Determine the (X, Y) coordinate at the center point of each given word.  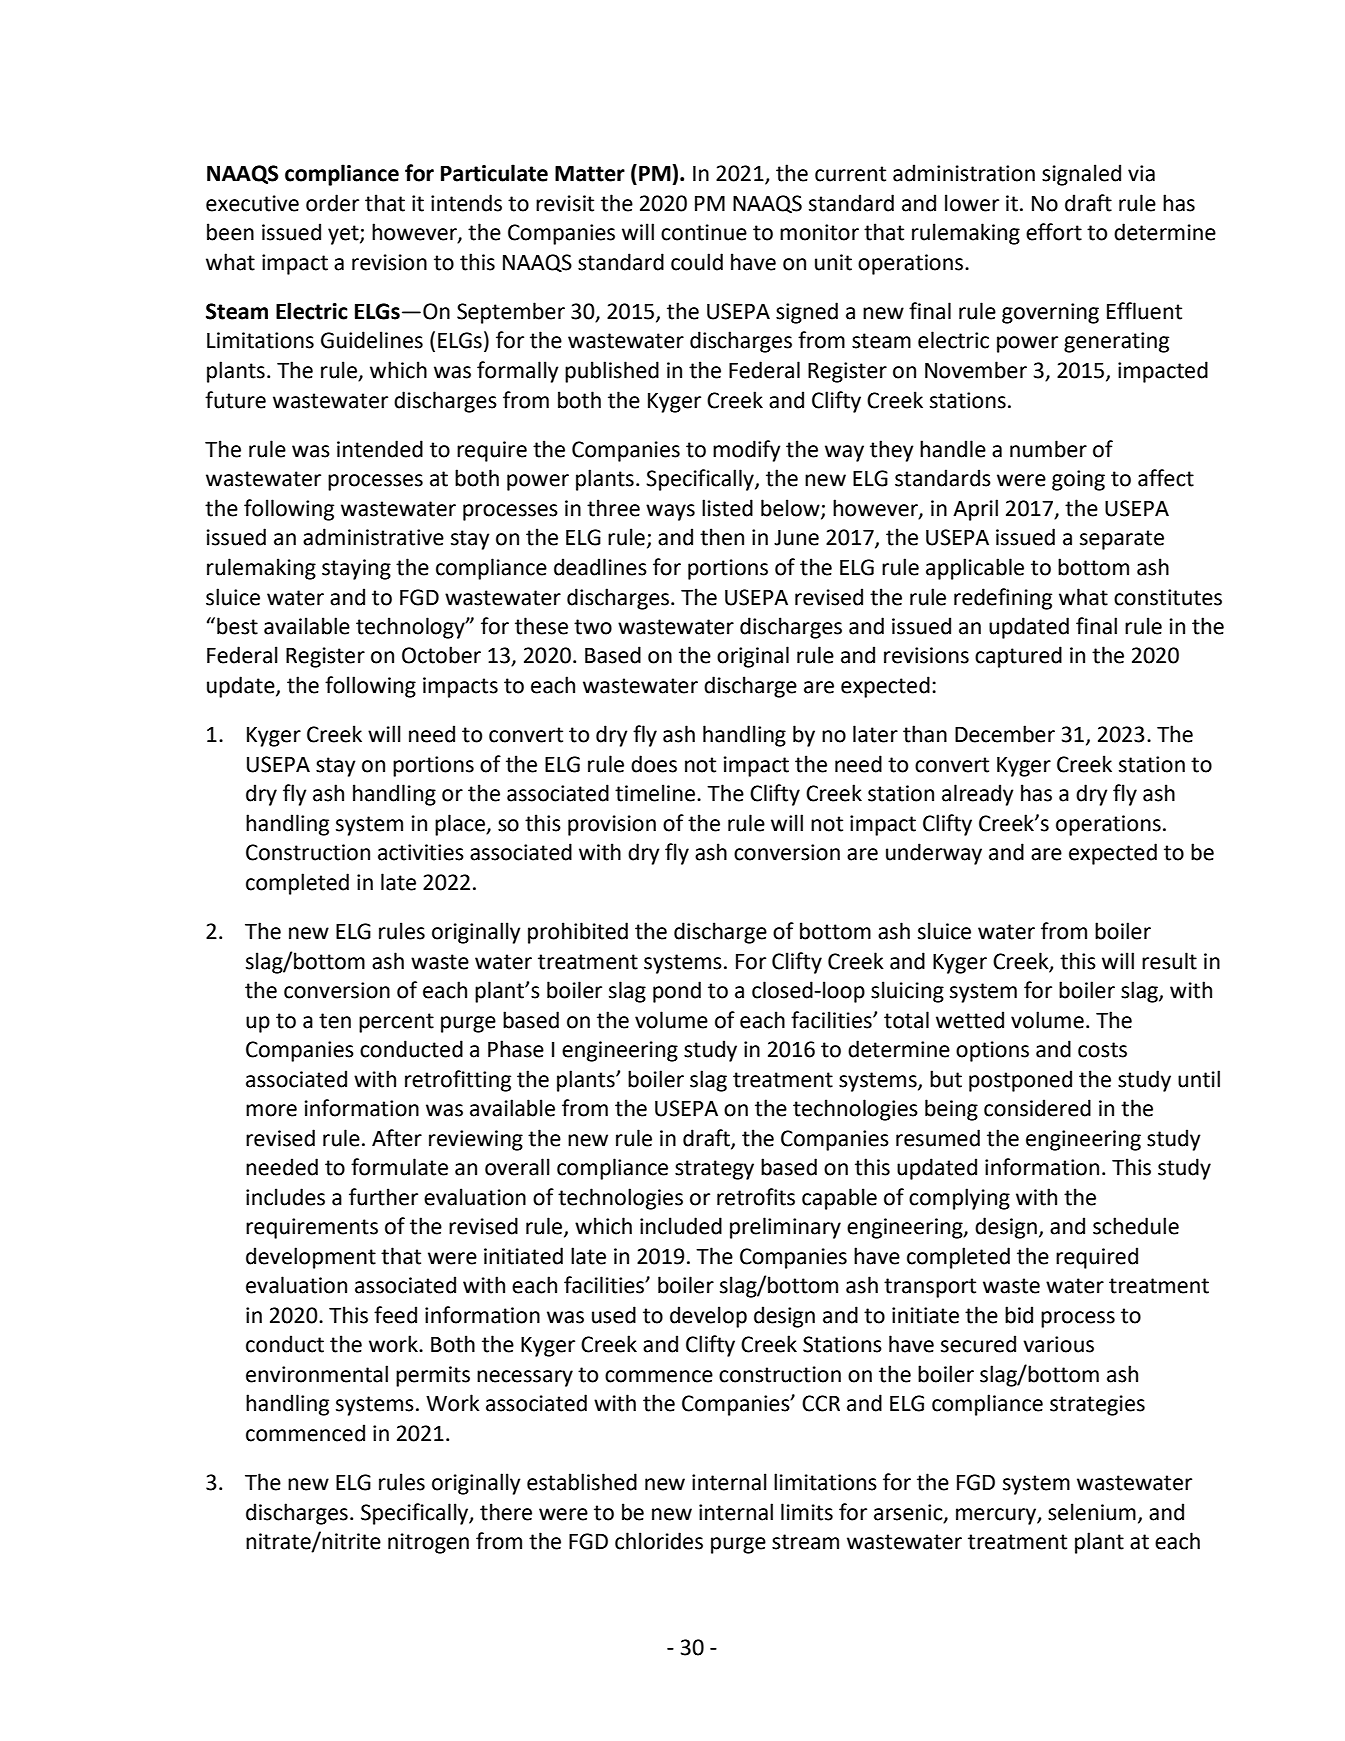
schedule (1136, 1226)
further (383, 1197)
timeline (656, 793)
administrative (373, 537)
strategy (714, 1170)
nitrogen (428, 1543)
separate (1122, 540)
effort (1054, 232)
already (978, 795)
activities (421, 852)
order (332, 203)
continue (704, 232)
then (722, 537)
